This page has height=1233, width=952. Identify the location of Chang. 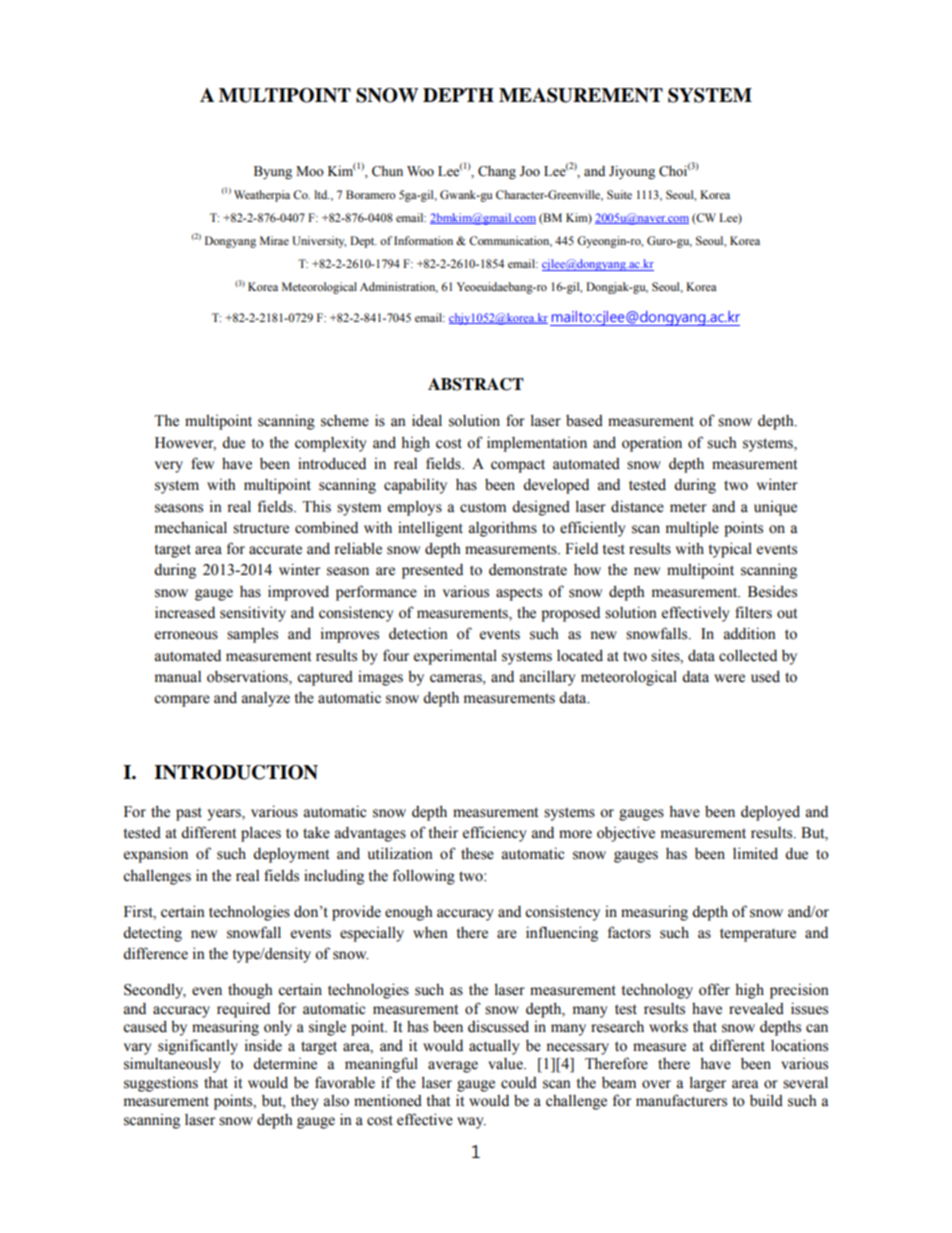
(497, 172).
